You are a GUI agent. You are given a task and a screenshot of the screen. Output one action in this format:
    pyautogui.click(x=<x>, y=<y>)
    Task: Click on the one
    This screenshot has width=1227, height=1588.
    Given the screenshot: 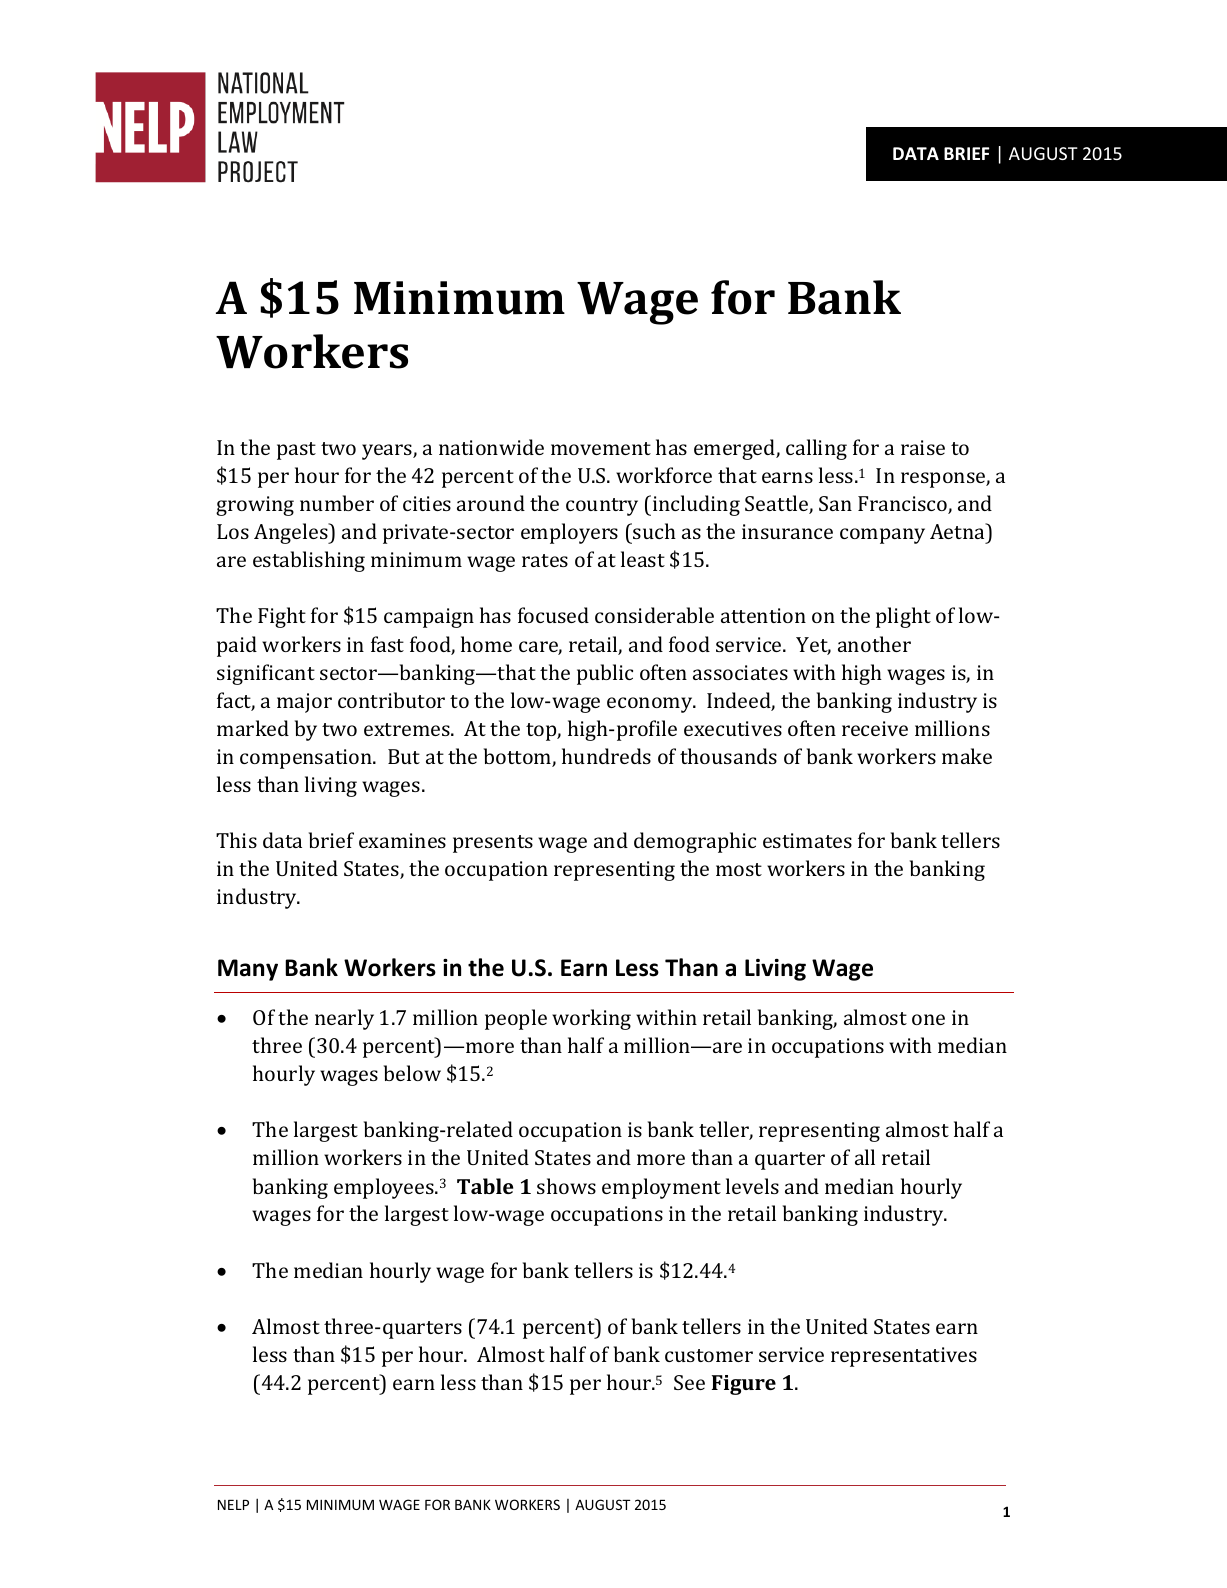 What is the action you would take?
    pyautogui.click(x=928, y=1019)
